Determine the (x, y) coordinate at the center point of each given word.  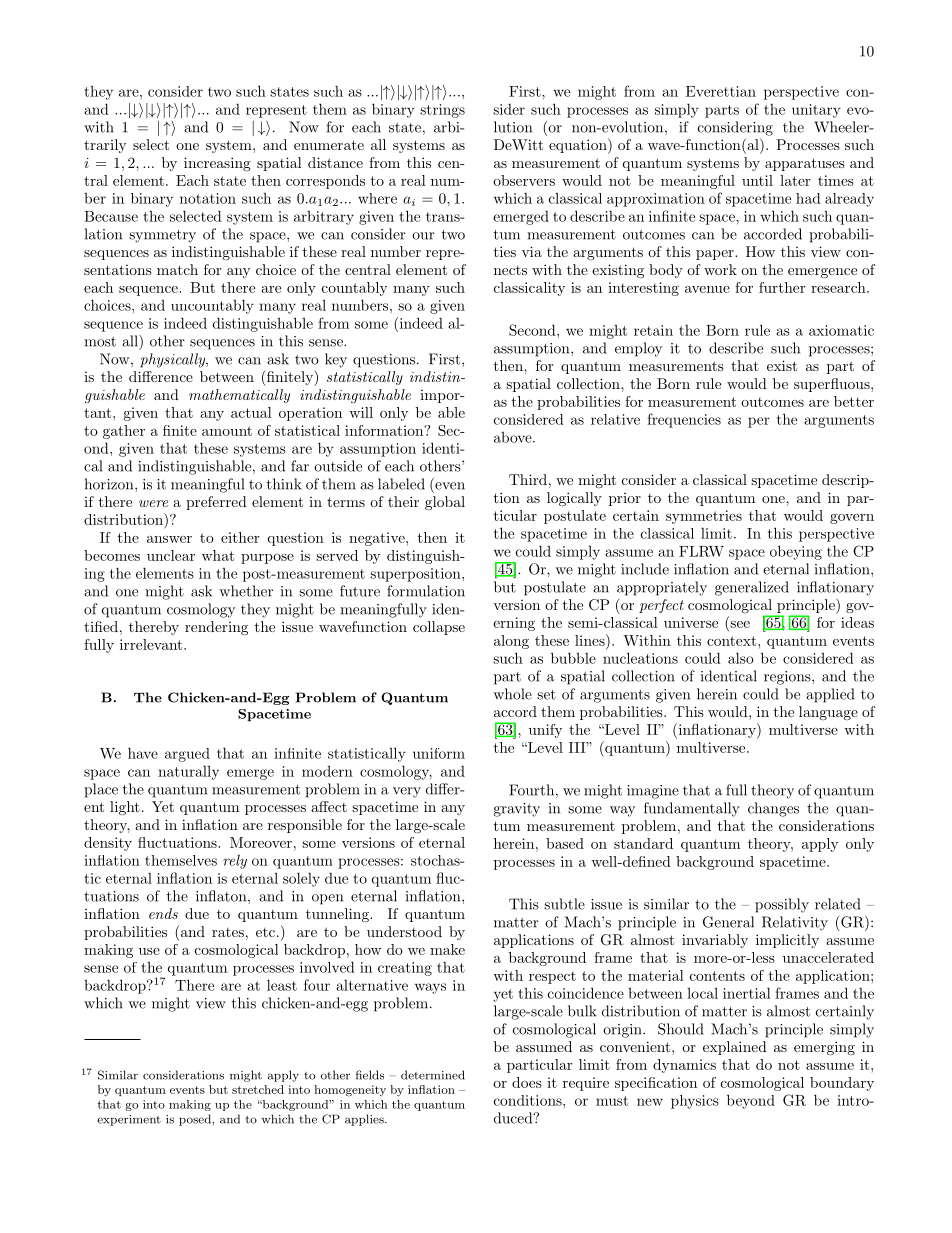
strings (442, 111)
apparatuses (805, 164)
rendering (216, 628)
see (740, 624)
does (527, 1082)
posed (196, 1120)
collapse (439, 628)
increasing (217, 164)
